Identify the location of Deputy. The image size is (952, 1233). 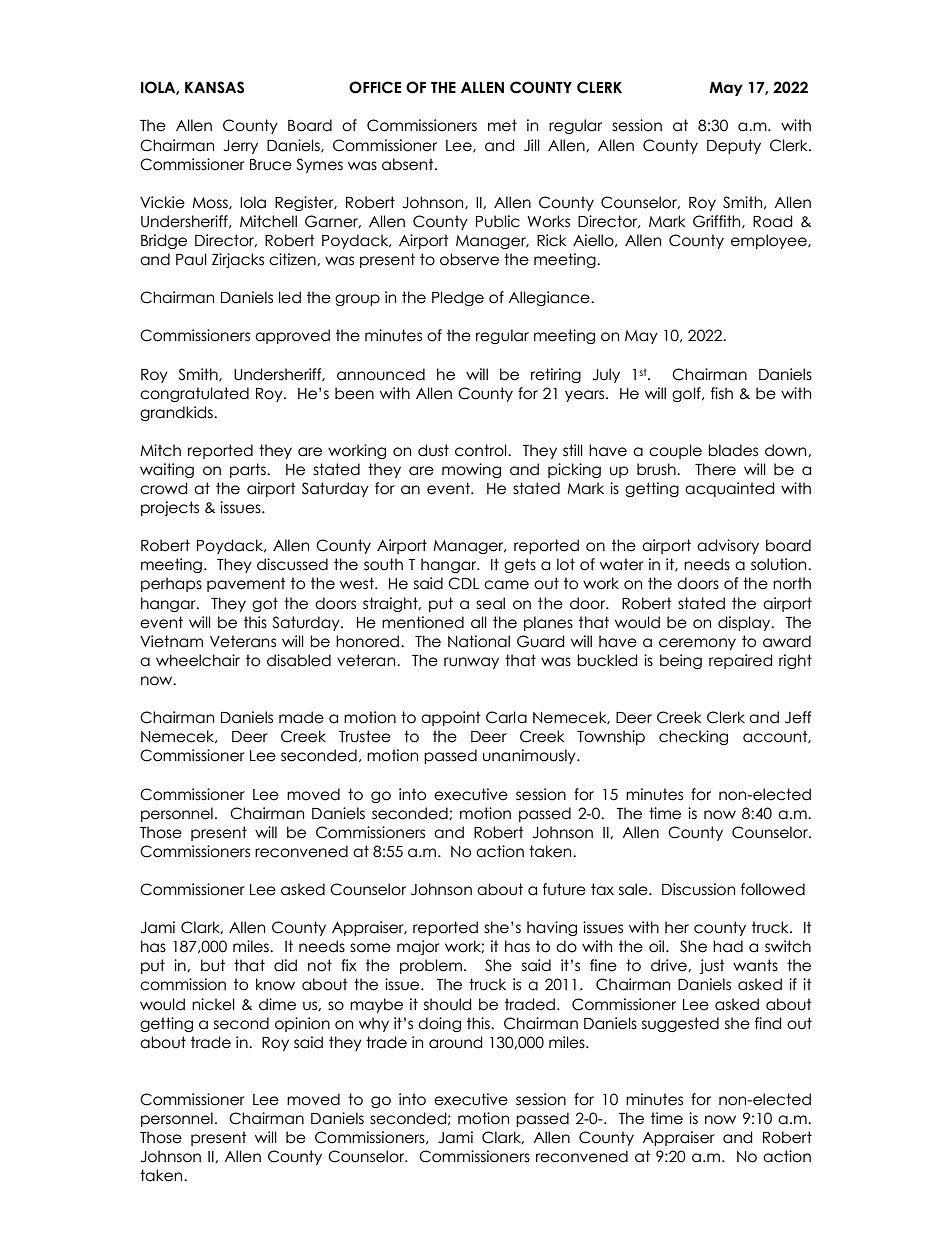
(734, 146).
